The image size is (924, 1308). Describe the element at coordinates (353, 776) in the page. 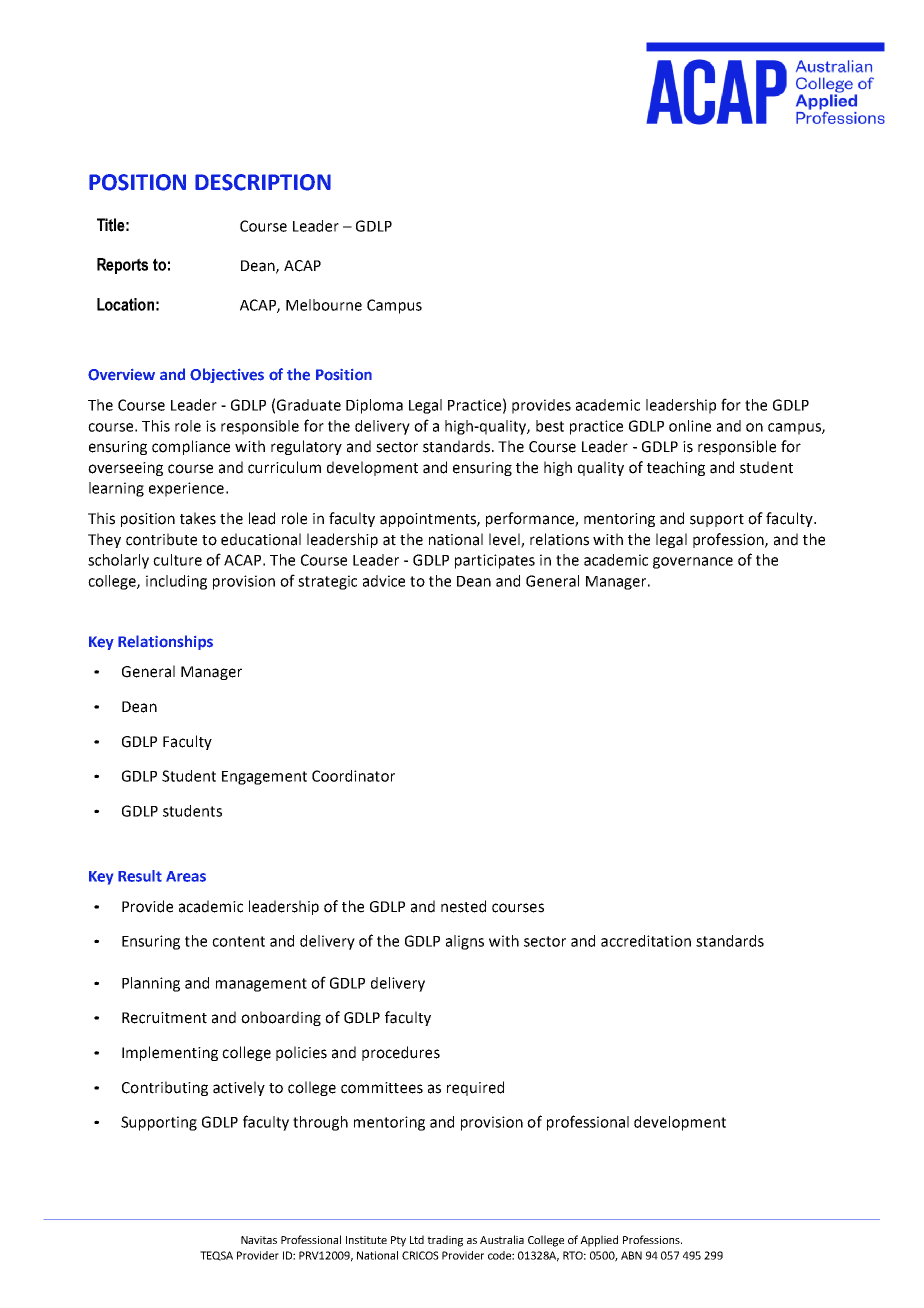

I see `Coordinator` at that location.
